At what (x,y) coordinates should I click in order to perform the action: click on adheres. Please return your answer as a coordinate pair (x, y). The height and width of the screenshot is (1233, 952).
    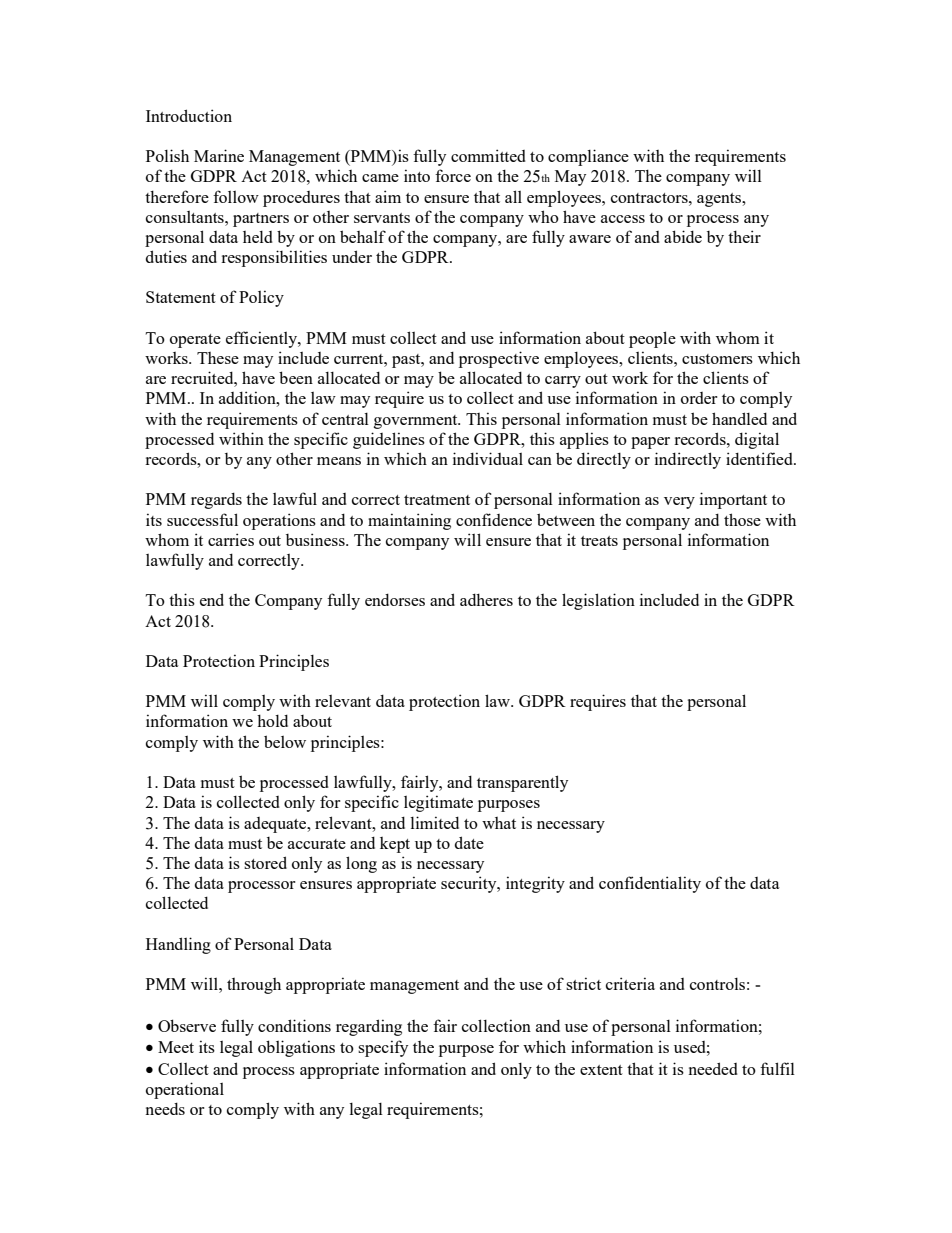
    Looking at the image, I should click on (486, 599).
